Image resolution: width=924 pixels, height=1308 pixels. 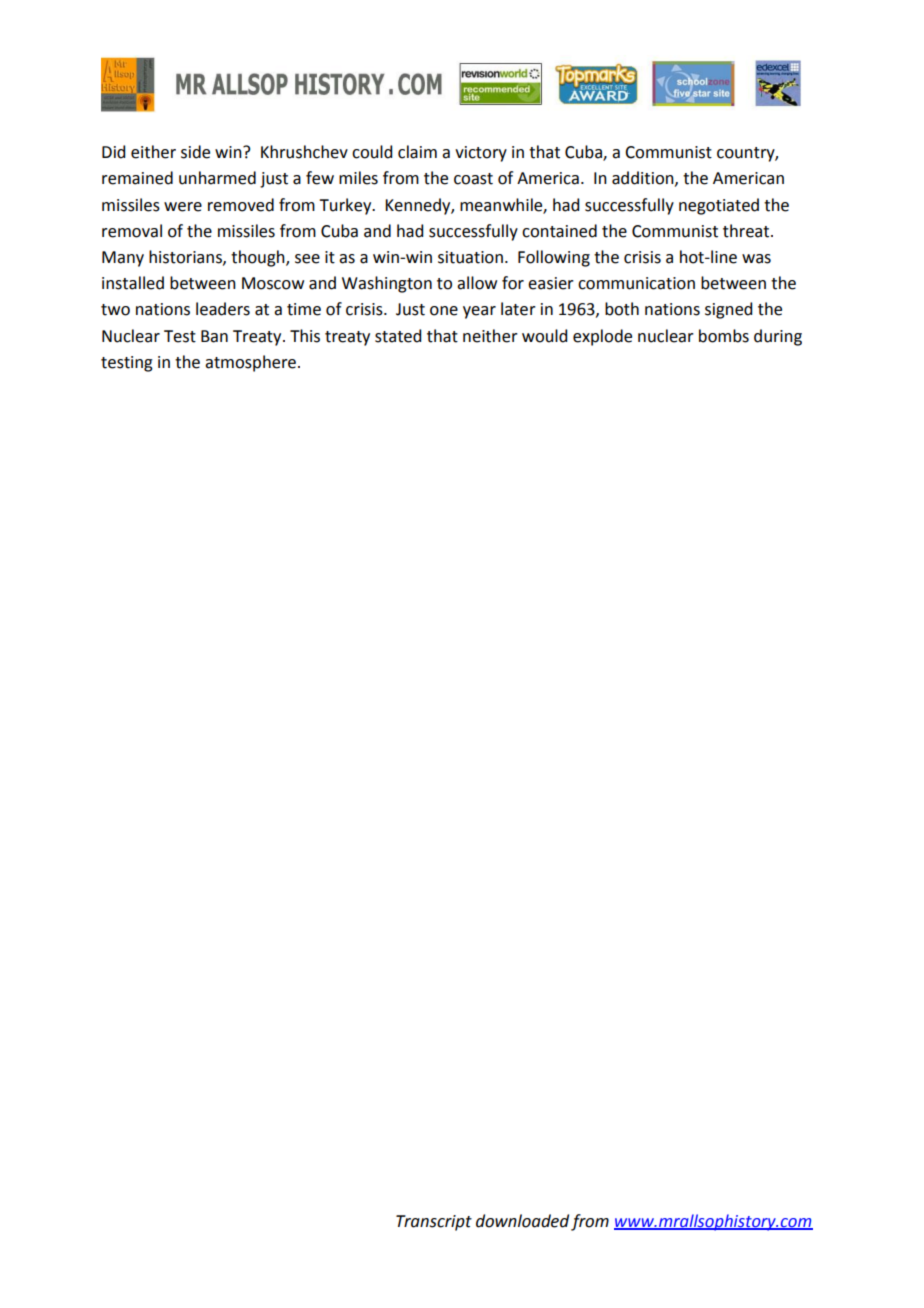 I want to click on leaders, so click(x=223, y=309).
